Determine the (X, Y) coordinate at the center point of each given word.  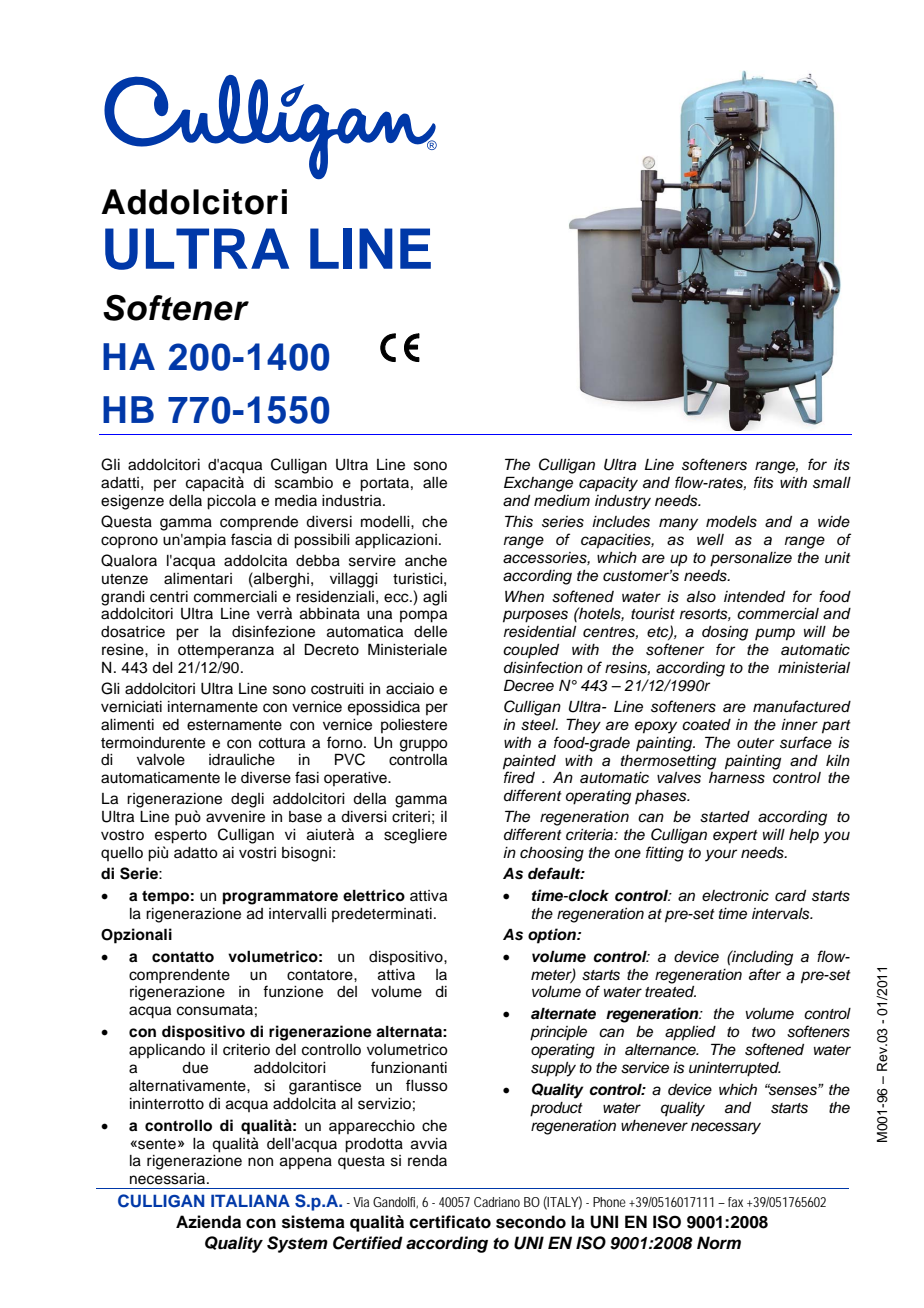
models (731, 522)
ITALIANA (250, 1200)
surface (806, 742)
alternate (563, 1013)
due (195, 1068)
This (519, 521)
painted (529, 762)
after (765, 974)
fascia (251, 539)
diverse (266, 778)
